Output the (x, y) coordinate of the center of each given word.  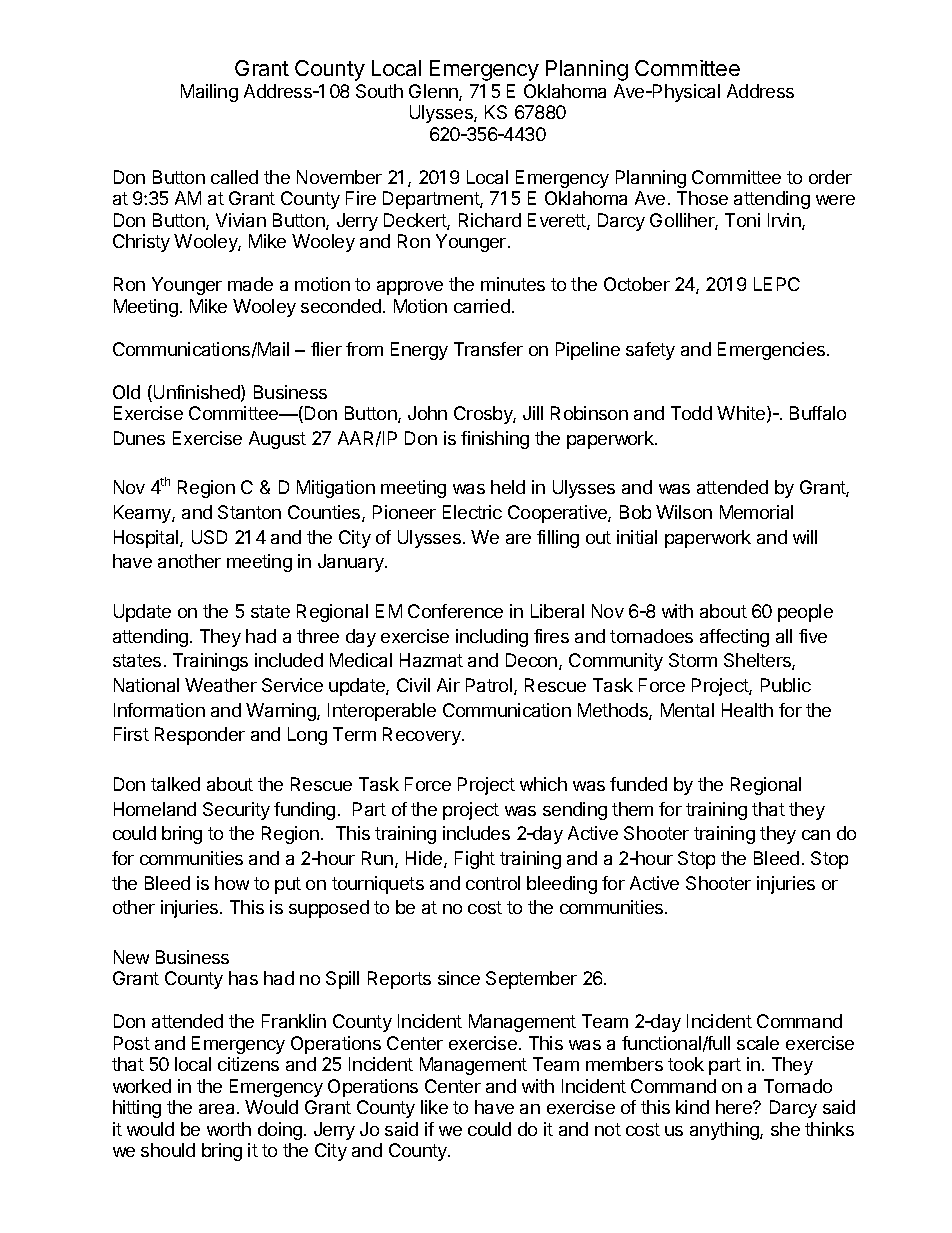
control (493, 883)
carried (482, 306)
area (218, 1109)
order (830, 177)
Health (747, 710)
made (250, 284)
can (816, 835)
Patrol (489, 685)
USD (209, 537)
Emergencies (773, 351)
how (232, 883)
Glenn (434, 92)
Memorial (756, 512)
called (234, 177)
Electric (472, 512)
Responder (200, 736)
